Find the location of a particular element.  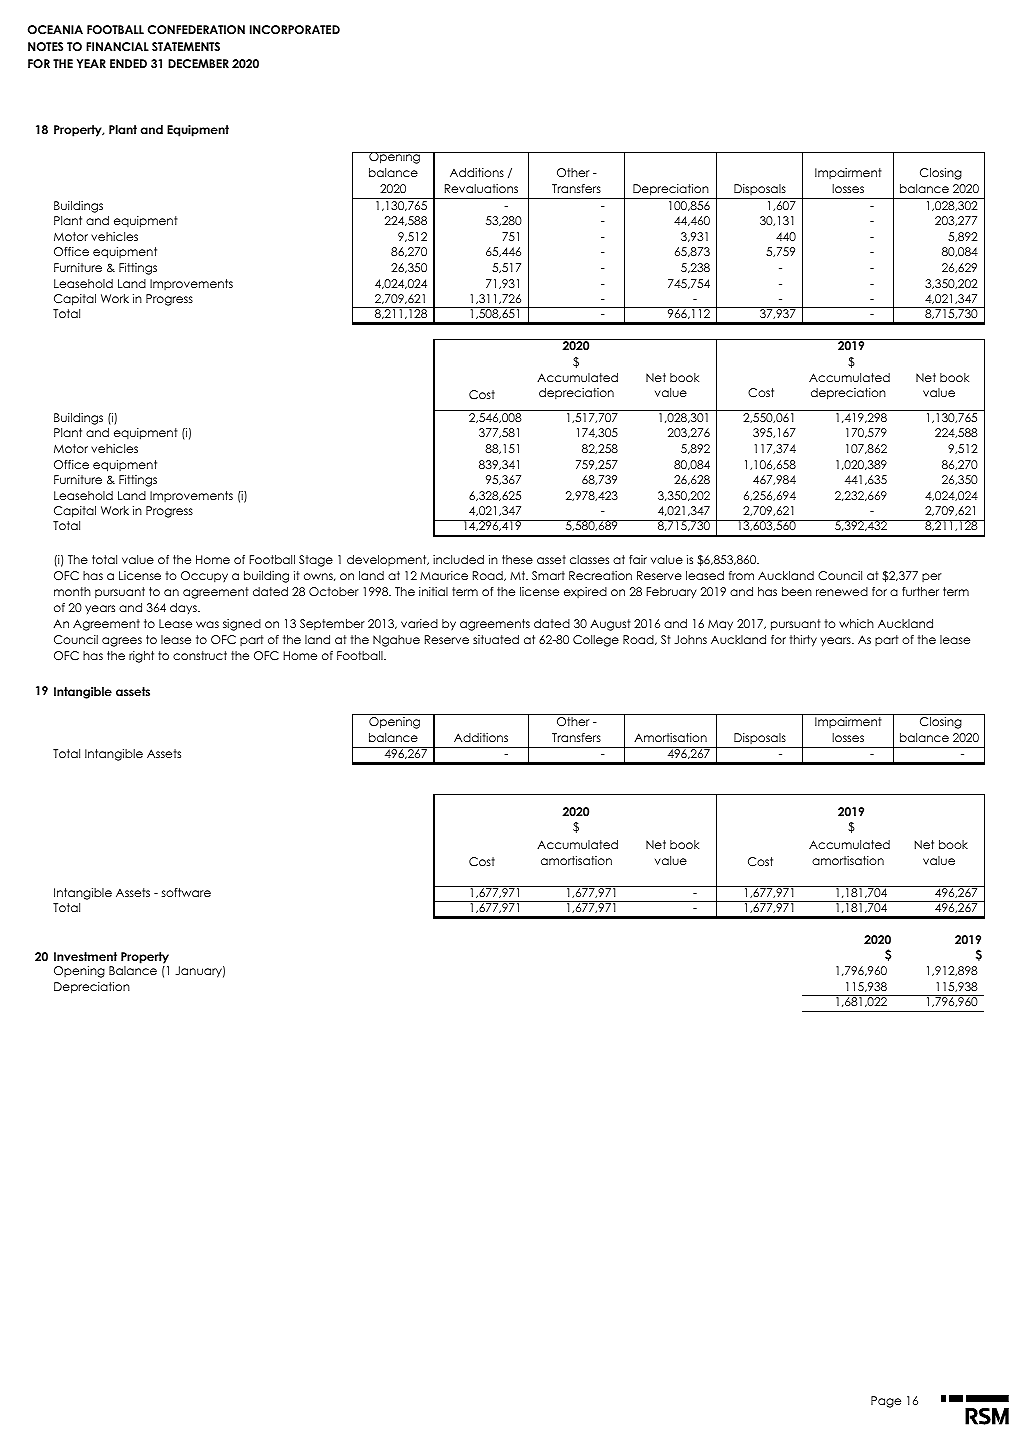

ENDED is located at coordinates (128, 63).
